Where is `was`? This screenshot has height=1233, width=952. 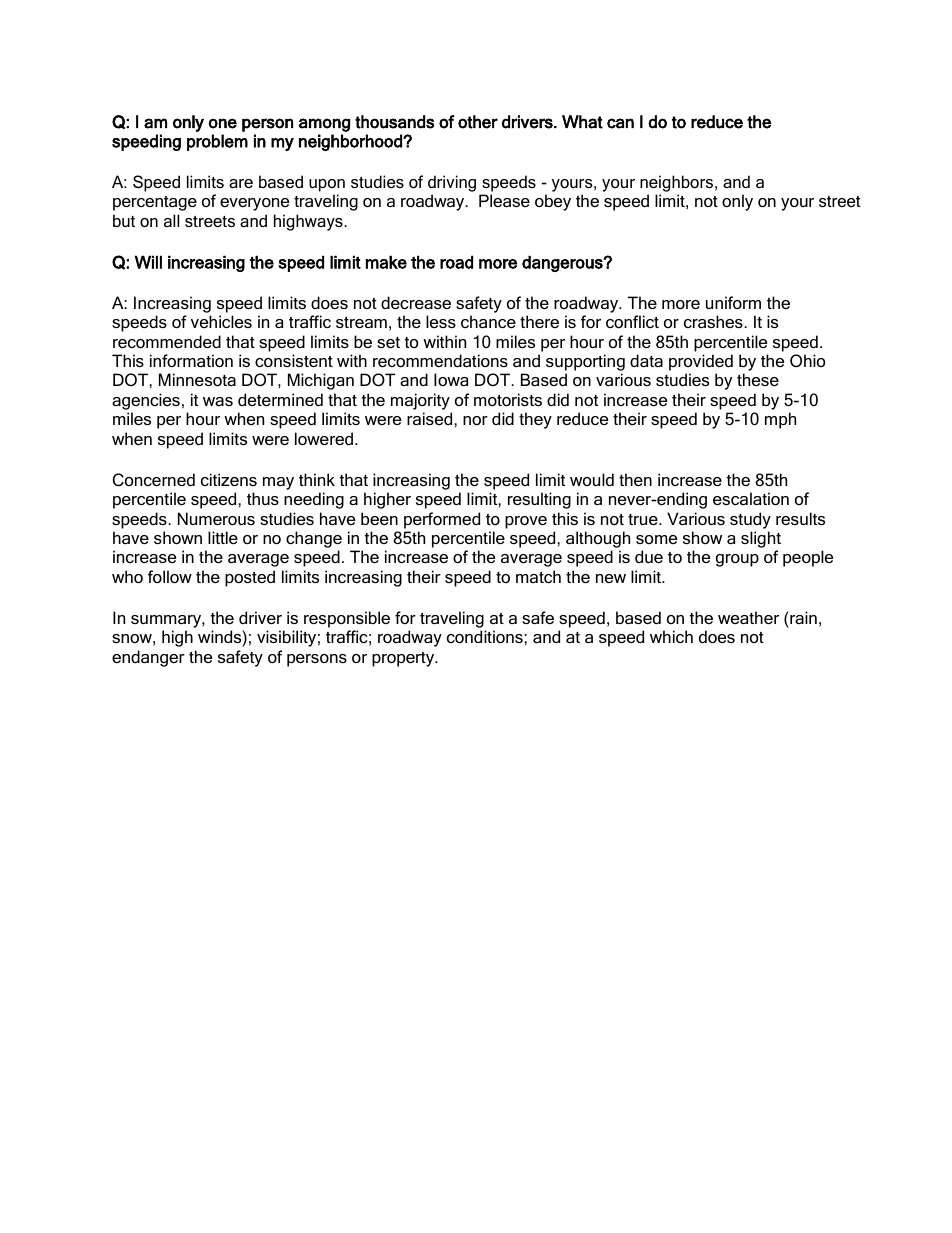 was is located at coordinates (218, 401).
